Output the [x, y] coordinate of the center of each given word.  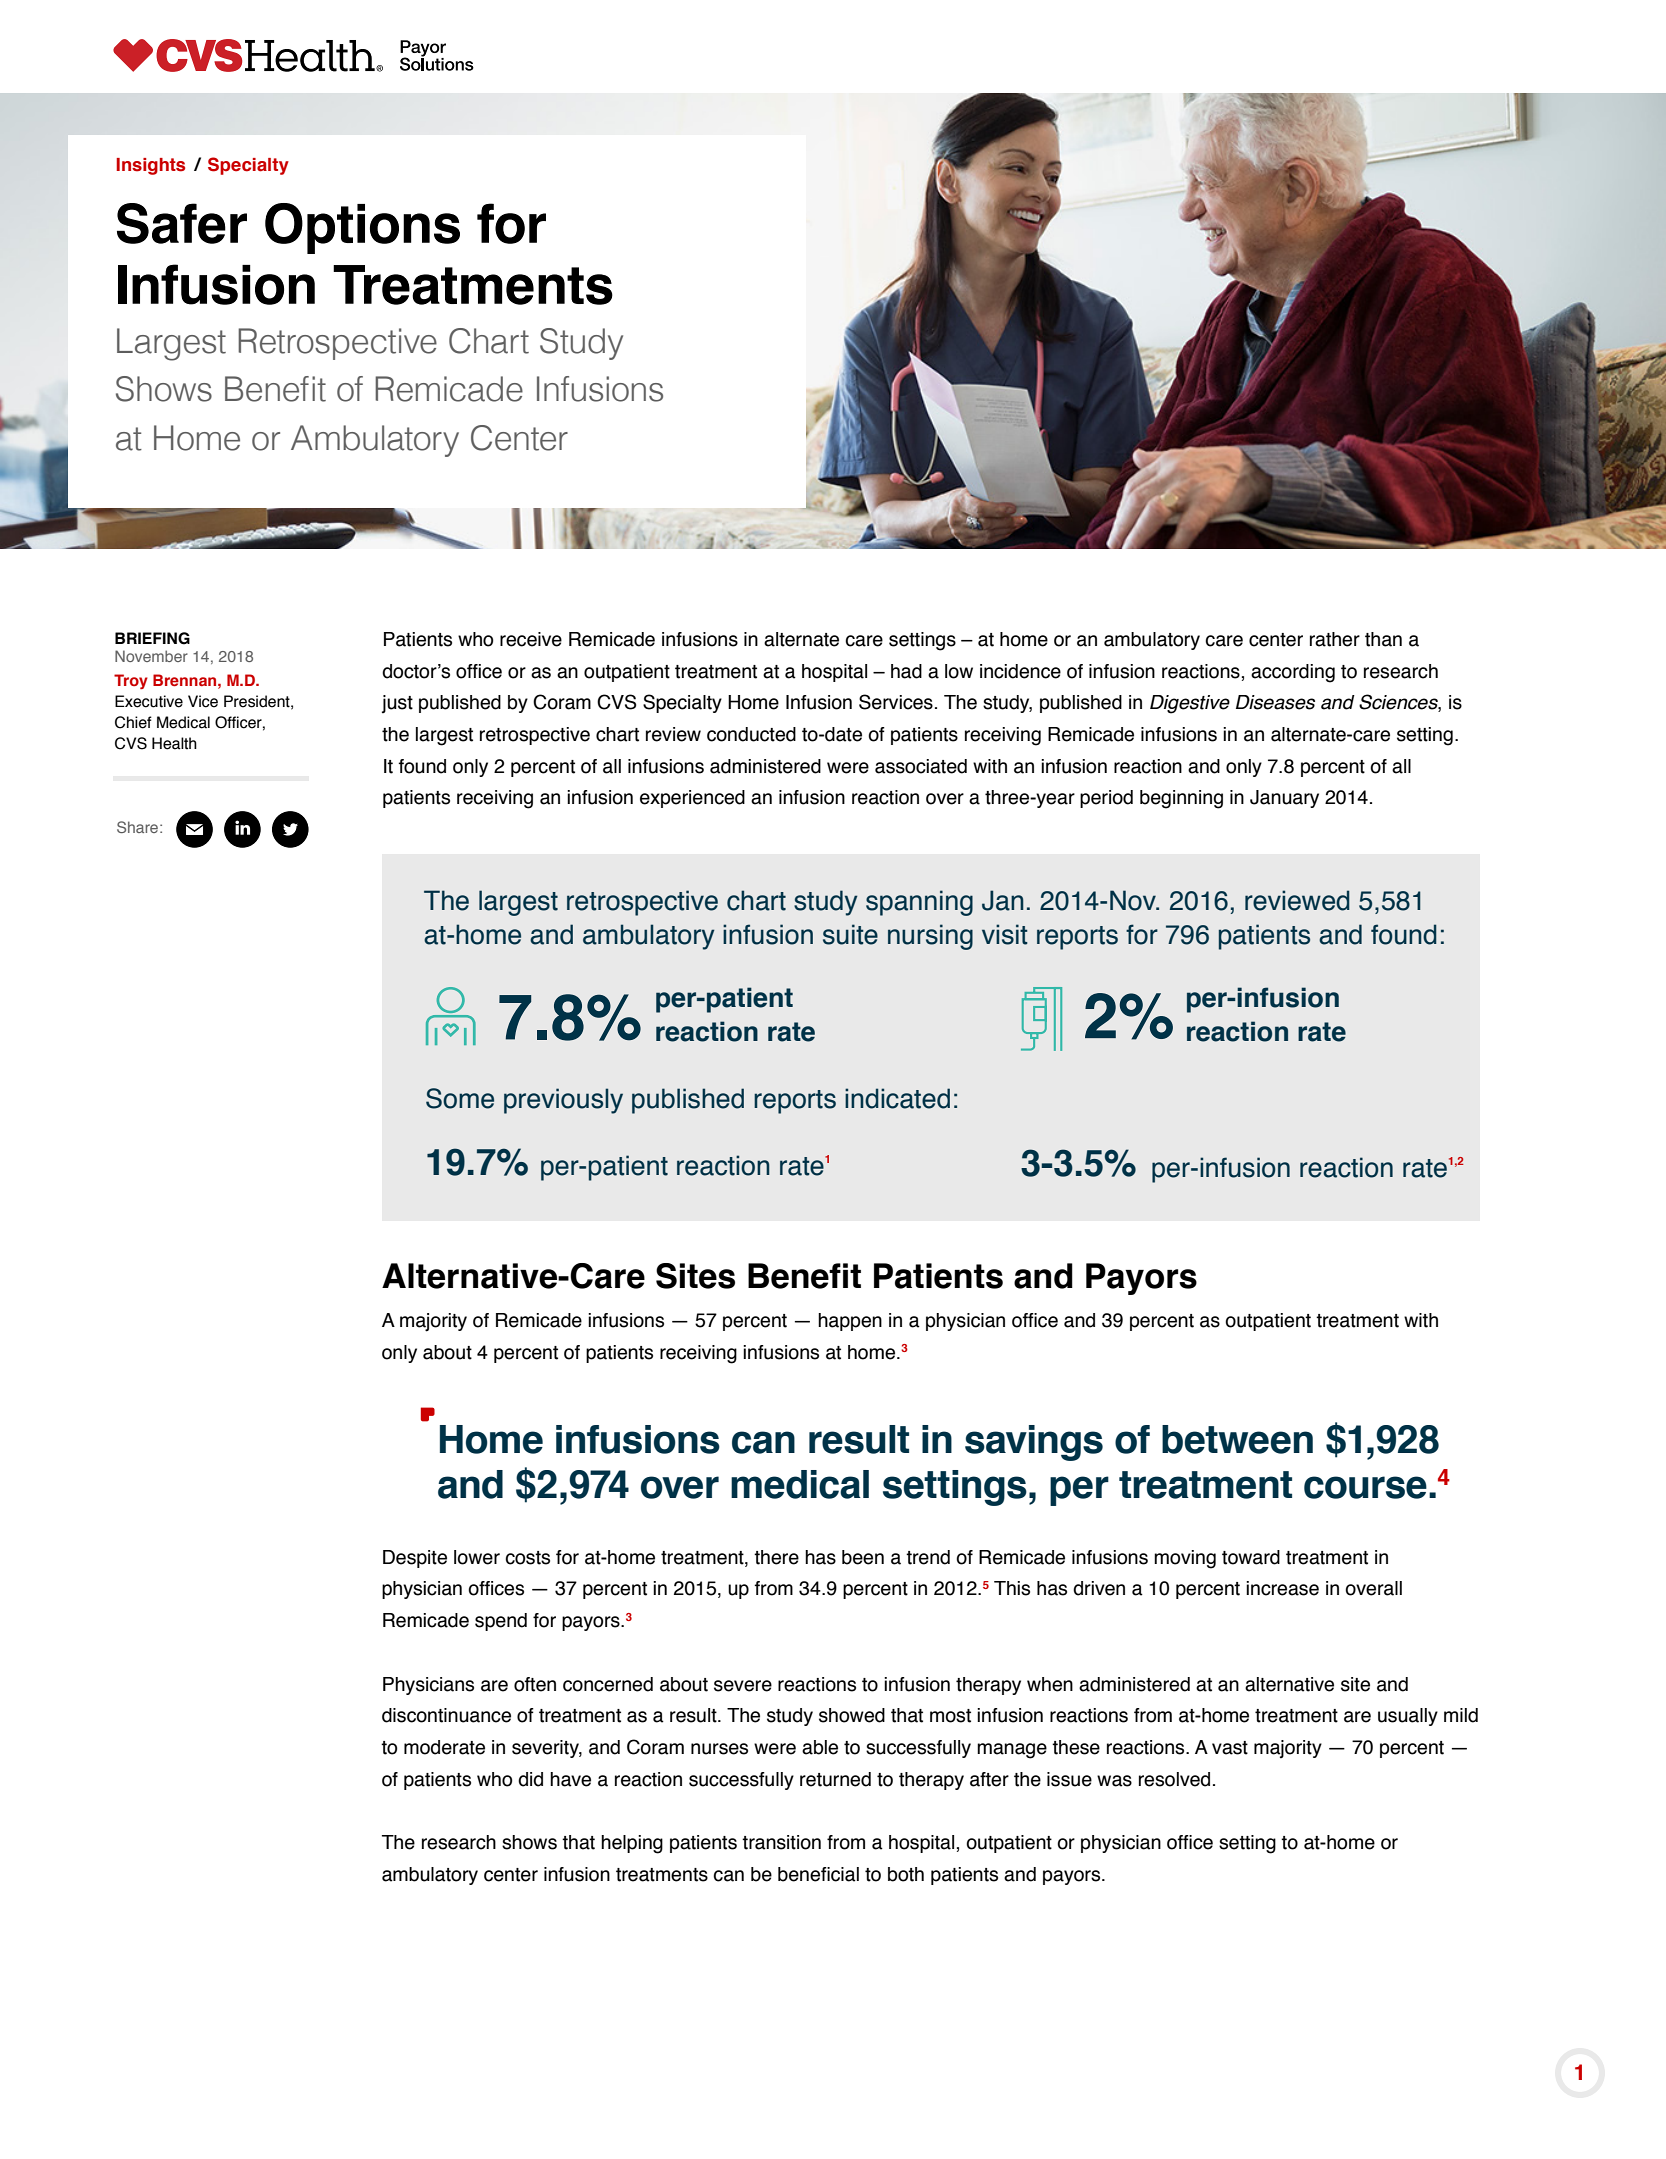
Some [460, 1098]
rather [1335, 639]
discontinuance [446, 1715]
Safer [182, 223]
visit [1005, 934]
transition [781, 1842]
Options [362, 228]
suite [850, 934]
